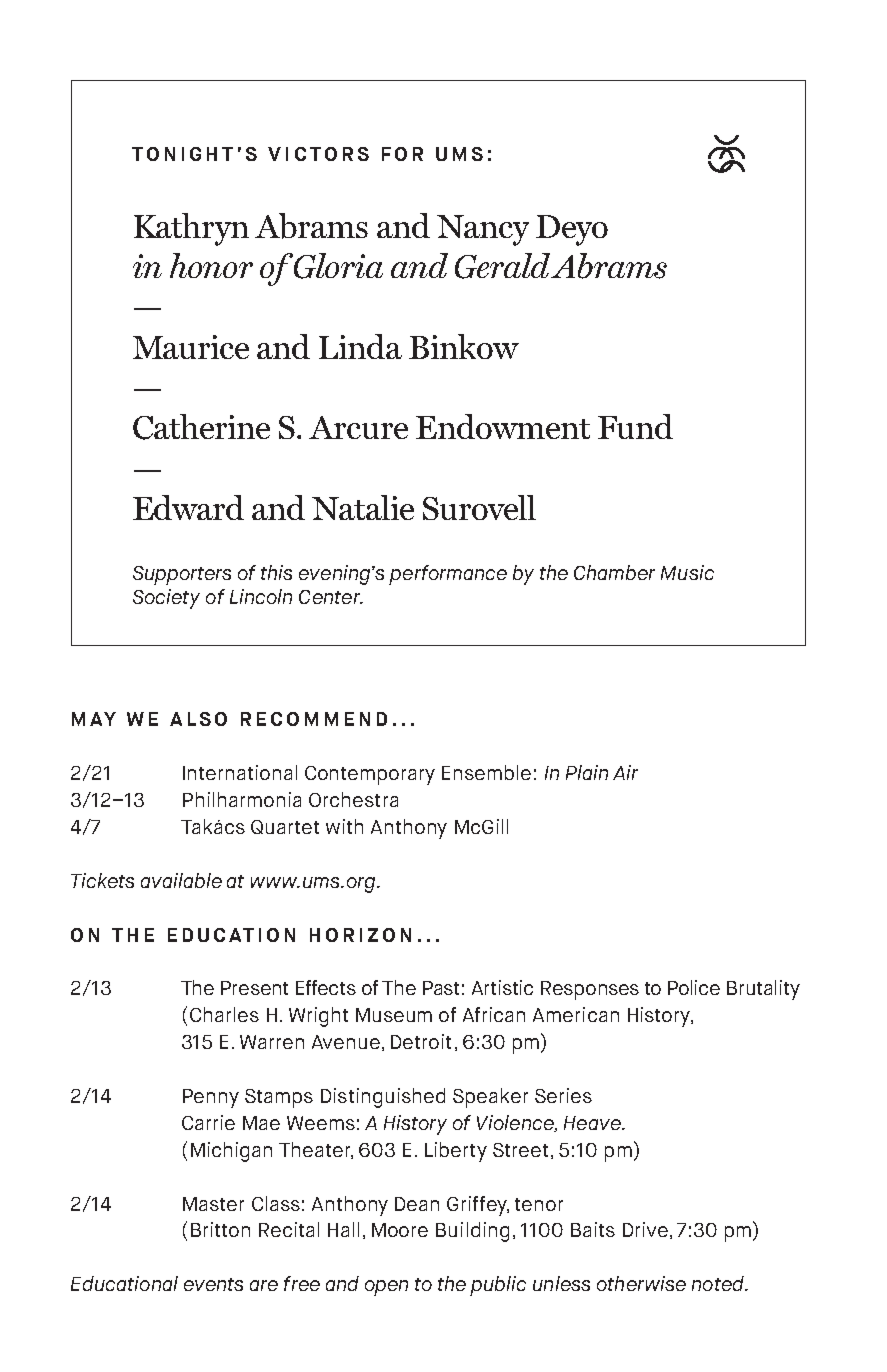 The height and width of the screenshot is (1372, 887). I want to click on Nancy, so click(483, 230).
